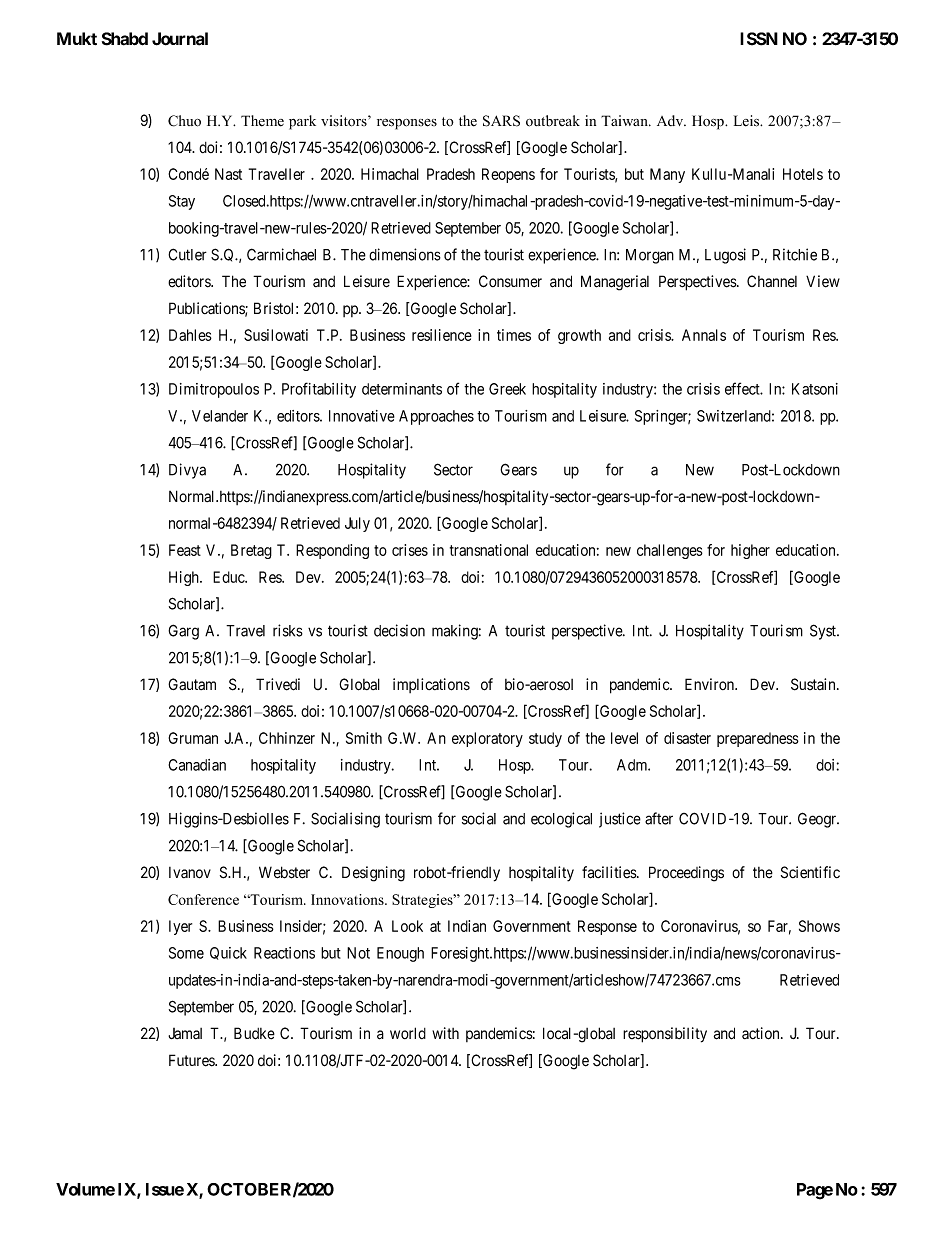 The image size is (952, 1233). What do you see at coordinates (759, 39) in the page?
I see `ISSN` at bounding box center [759, 39].
